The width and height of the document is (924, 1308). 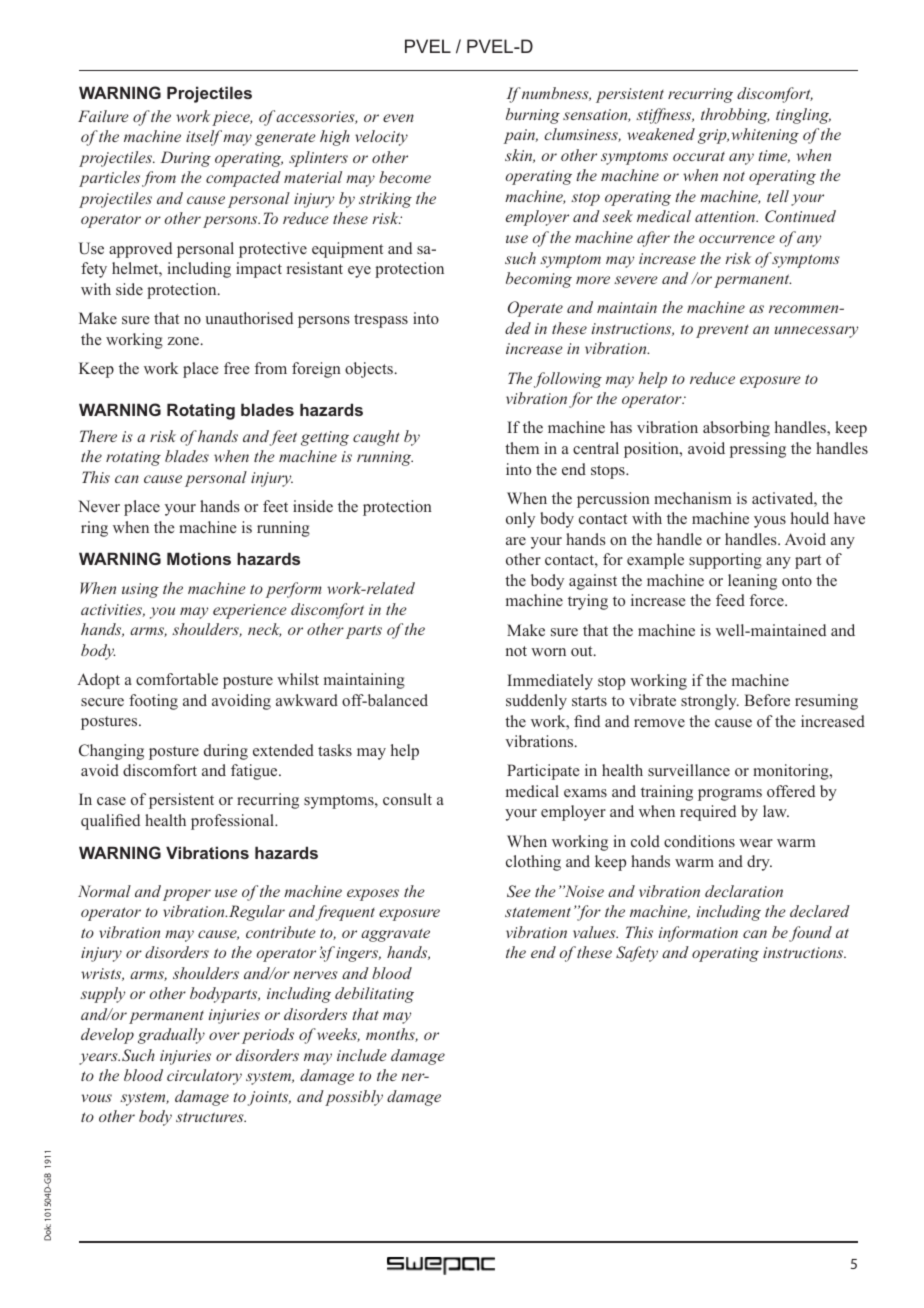 What do you see at coordinates (774, 156) in the document?
I see `time` at bounding box center [774, 156].
